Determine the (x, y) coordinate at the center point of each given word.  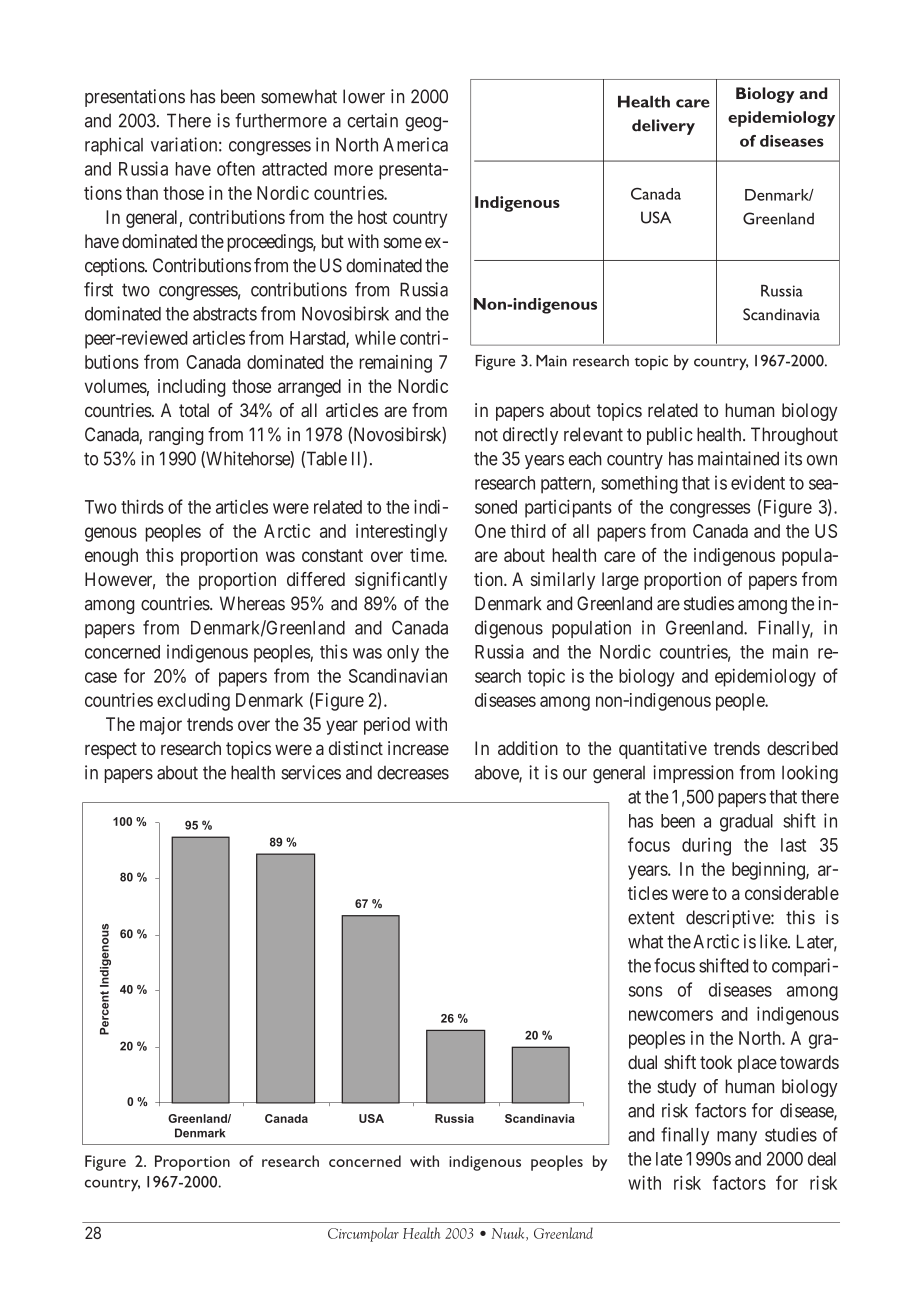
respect (111, 750)
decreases (413, 773)
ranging (176, 436)
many (737, 1138)
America (415, 144)
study (677, 1088)
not (486, 435)
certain (372, 120)
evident (758, 482)
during (706, 847)
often (236, 168)
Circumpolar (363, 1234)
